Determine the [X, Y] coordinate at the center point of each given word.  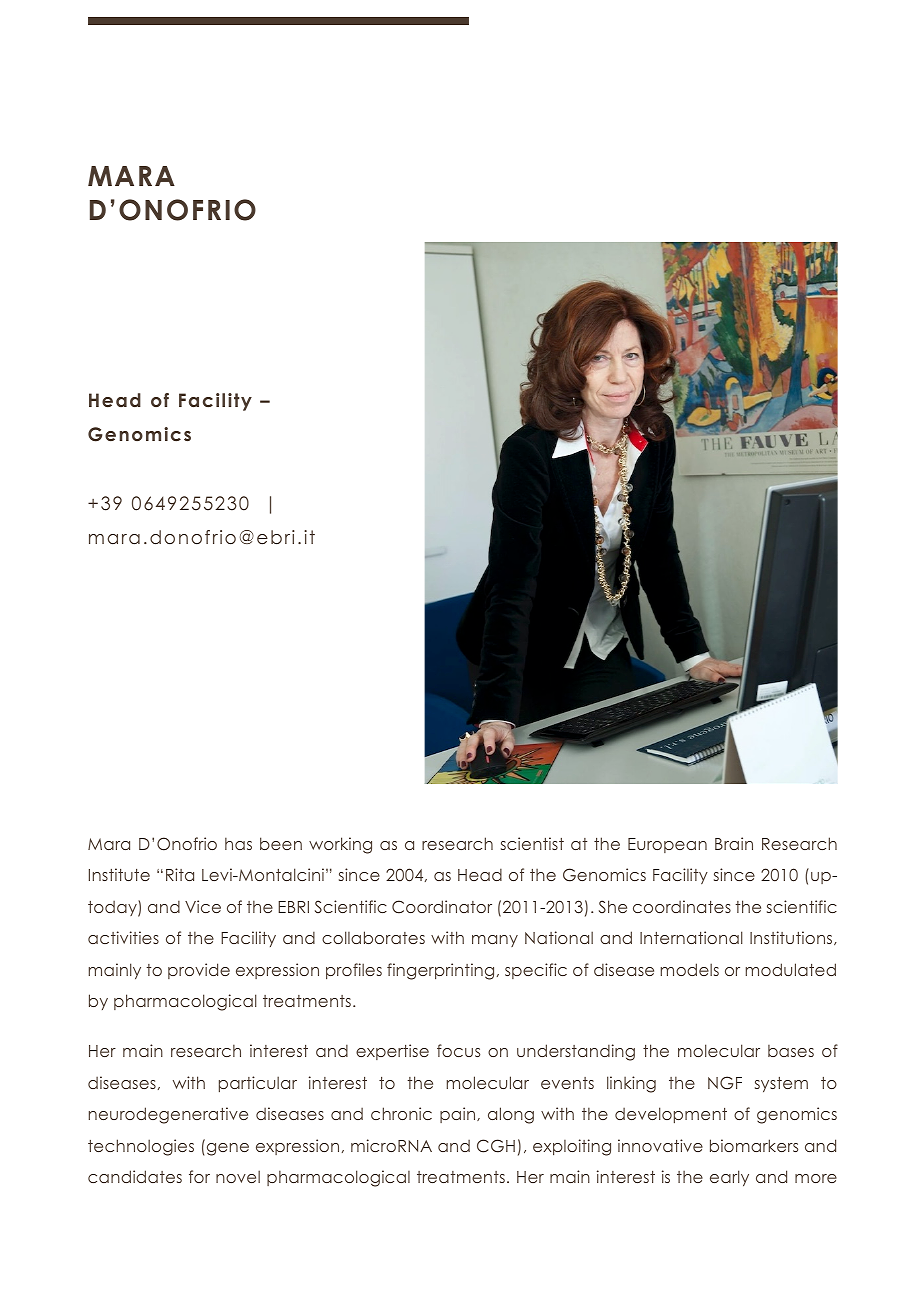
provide [199, 971]
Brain [734, 843]
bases [791, 1051]
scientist [532, 843]
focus [458, 1050]
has [238, 843]
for [199, 1176]
